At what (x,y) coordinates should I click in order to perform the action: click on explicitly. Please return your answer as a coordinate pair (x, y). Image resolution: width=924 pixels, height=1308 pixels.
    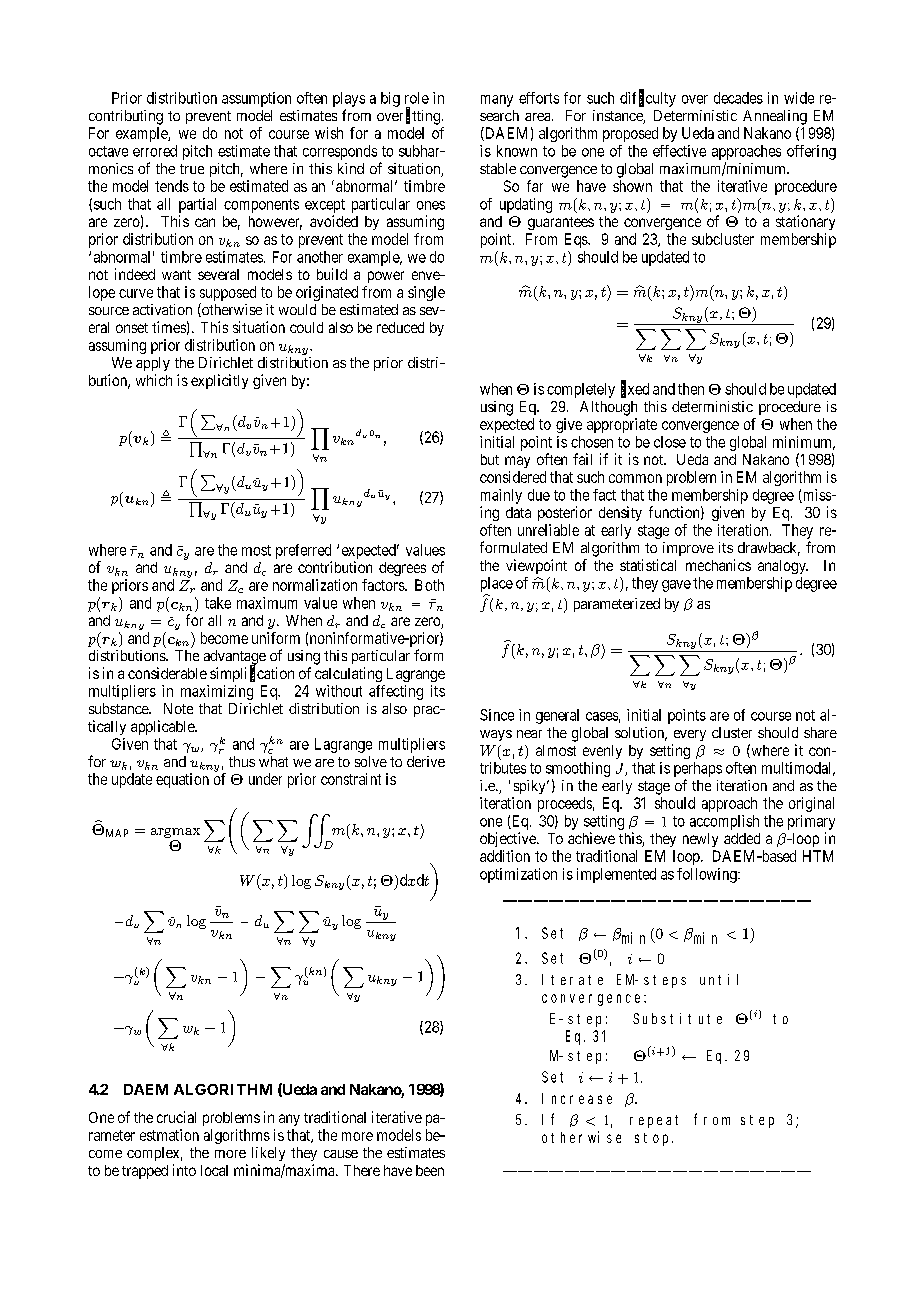
    Looking at the image, I should click on (219, 381).
